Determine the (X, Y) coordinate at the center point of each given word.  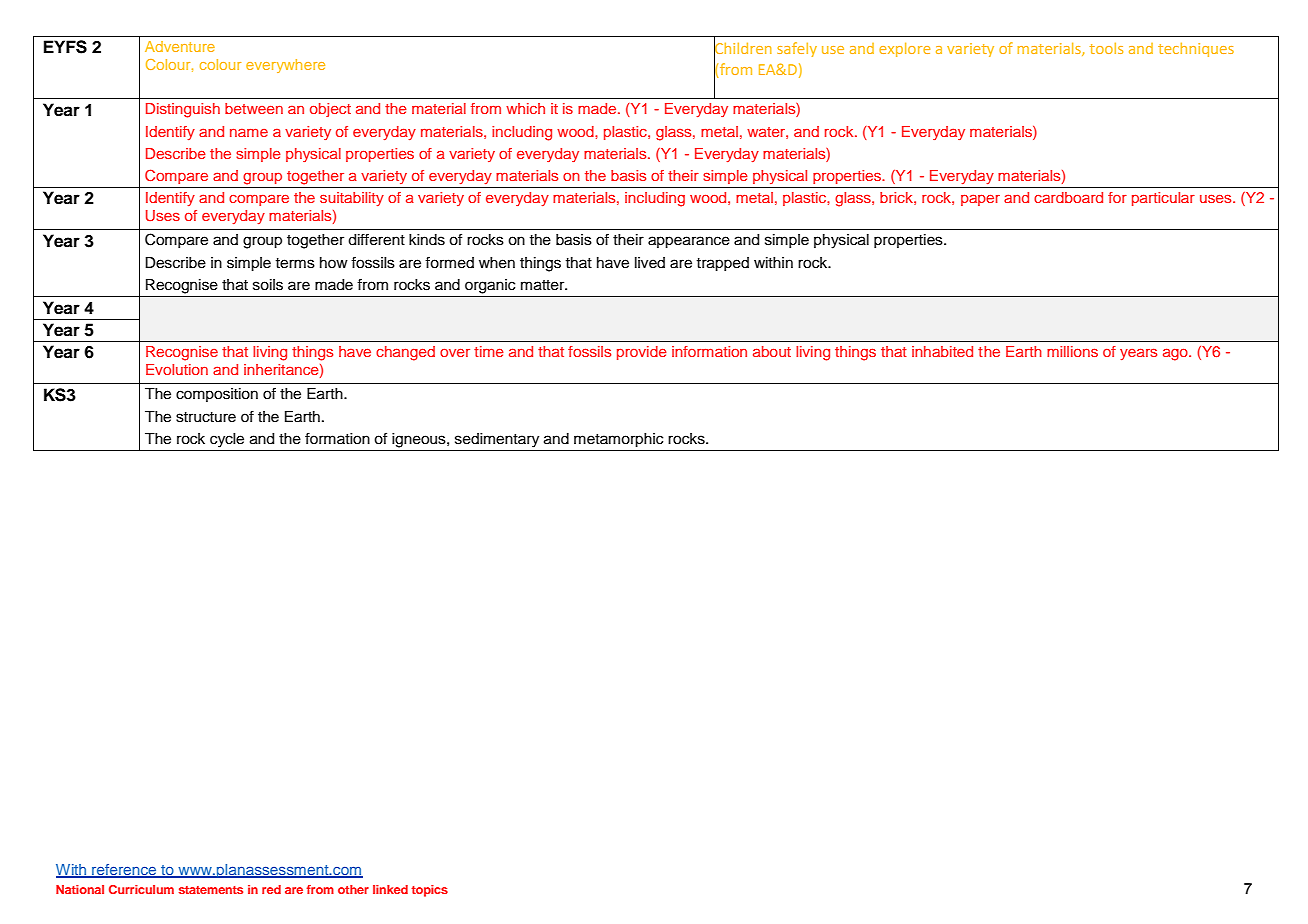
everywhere (285, 66)
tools (1106, 48)
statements (211, 890)
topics (429, 891)
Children (743, 48)
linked (390, 889)
